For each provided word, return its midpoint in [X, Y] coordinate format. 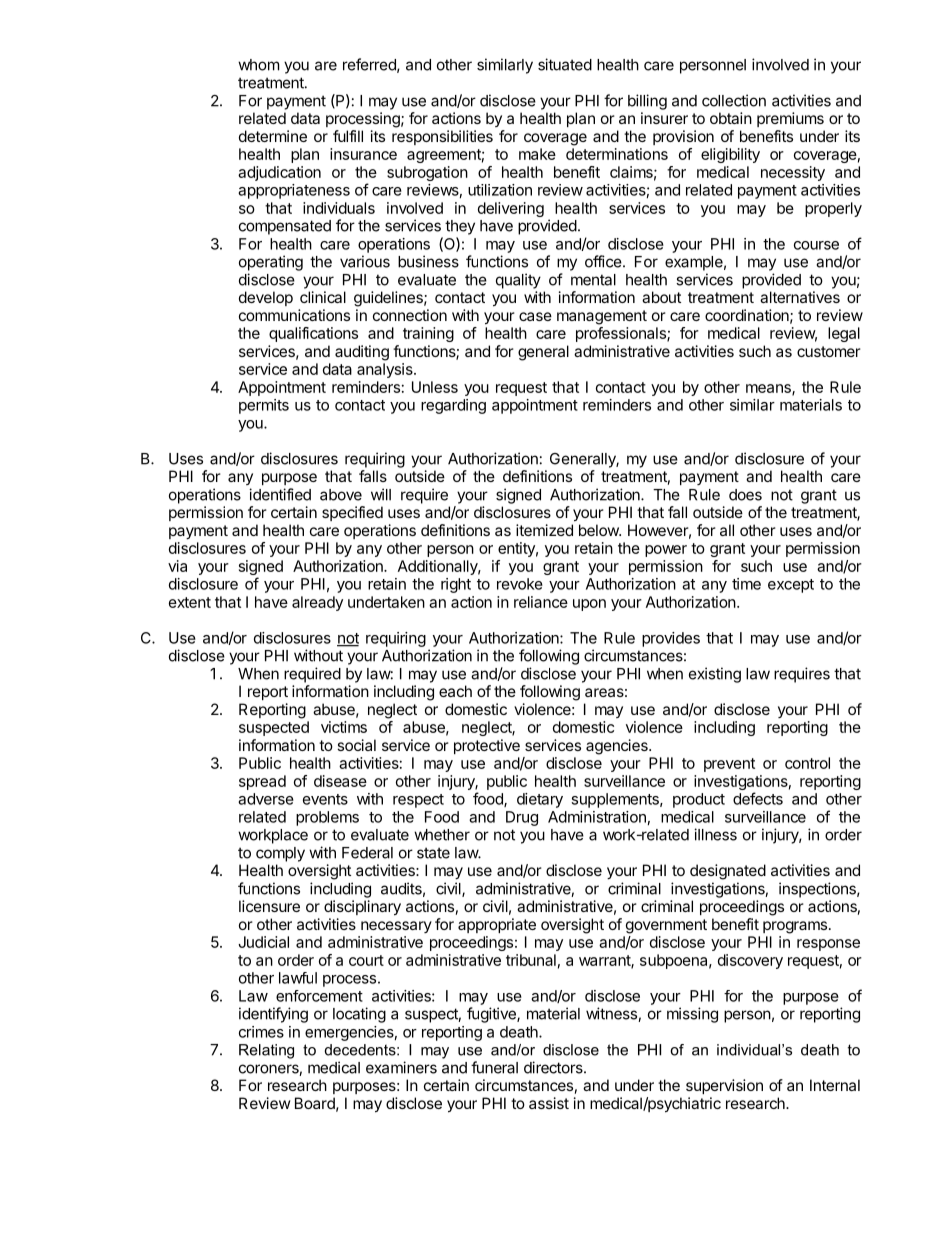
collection [734, 100]
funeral [494, 1067]
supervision [724, 1086]
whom [258, 65]
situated [565, 64]
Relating [266, 1051]
